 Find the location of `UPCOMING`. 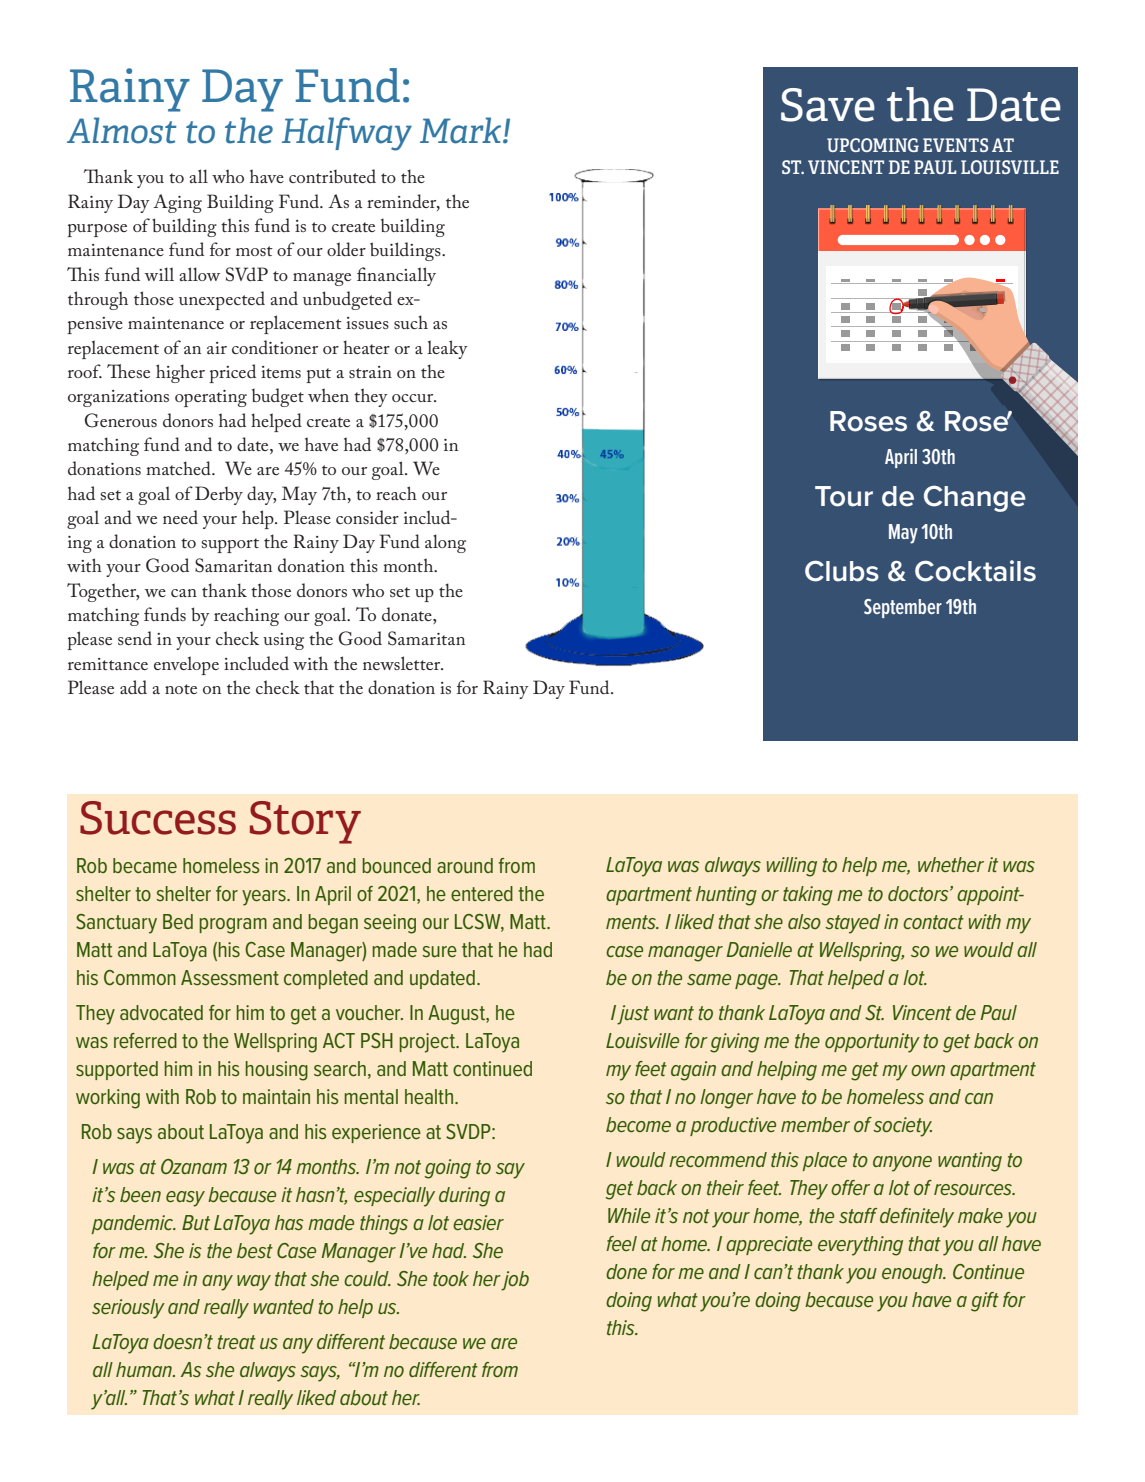

UPCOMING is located at coordinates (873, 145).
